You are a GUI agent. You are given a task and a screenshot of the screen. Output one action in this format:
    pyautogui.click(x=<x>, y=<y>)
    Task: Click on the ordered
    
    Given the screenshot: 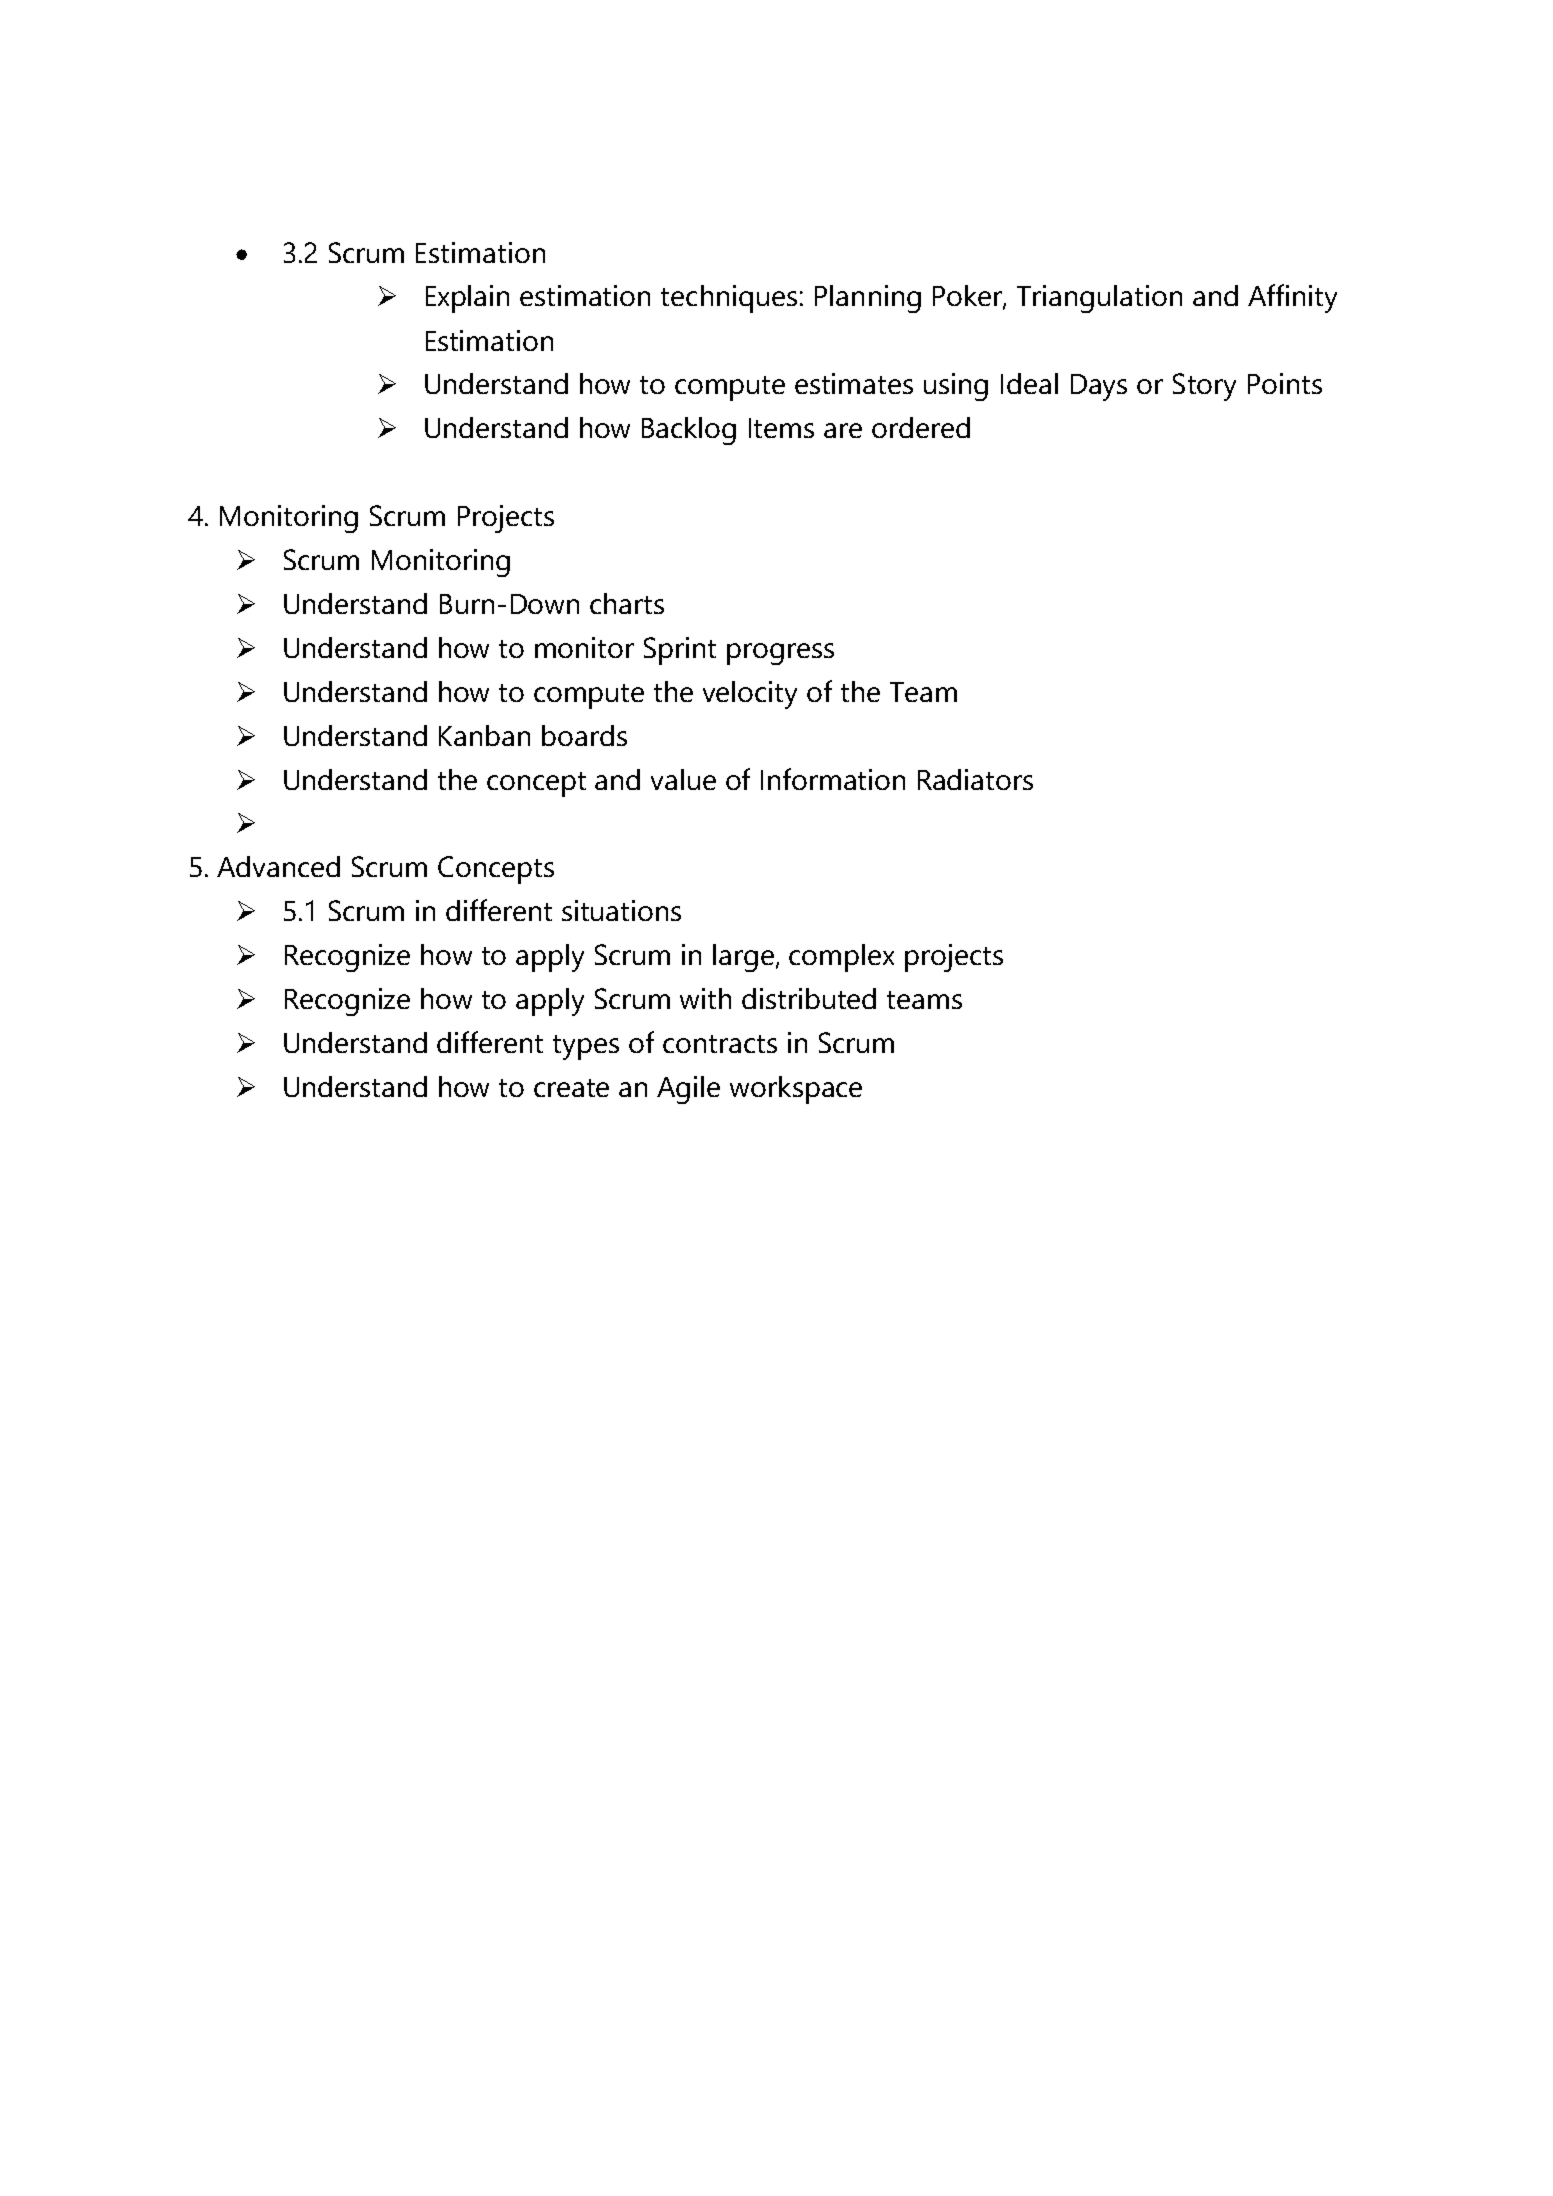 What is the action you would take?
    pyautogui.click(x=921, y=427)
